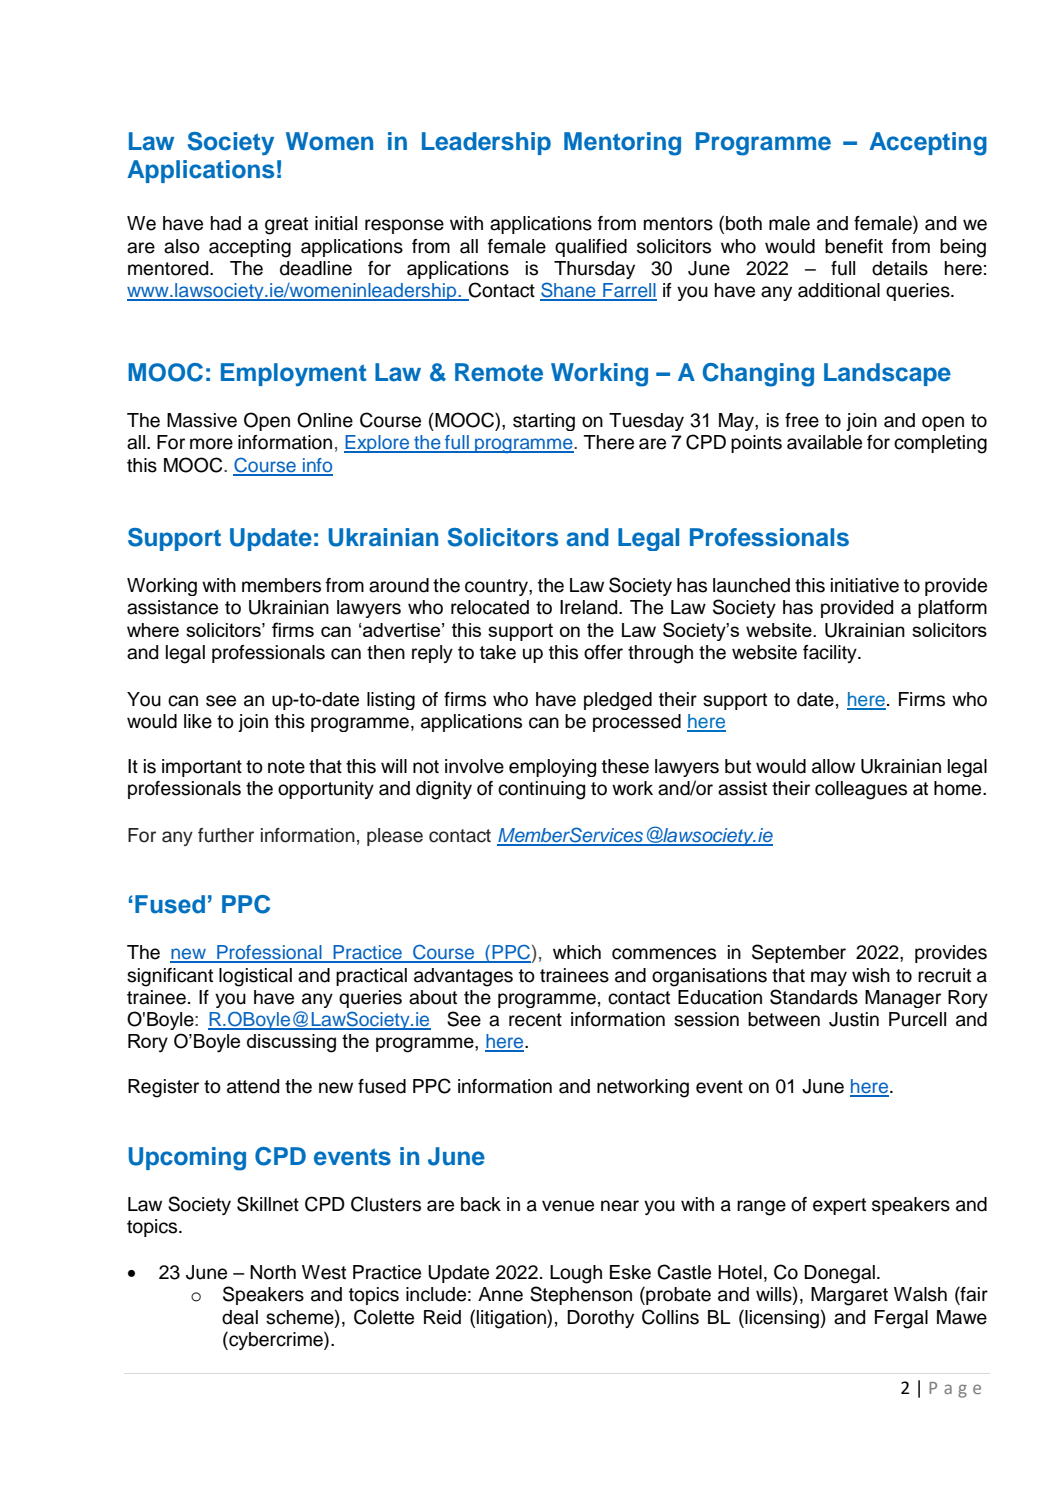 This screenshot has width=1050, height=1485. I want to click on available, so click(824, 442).
